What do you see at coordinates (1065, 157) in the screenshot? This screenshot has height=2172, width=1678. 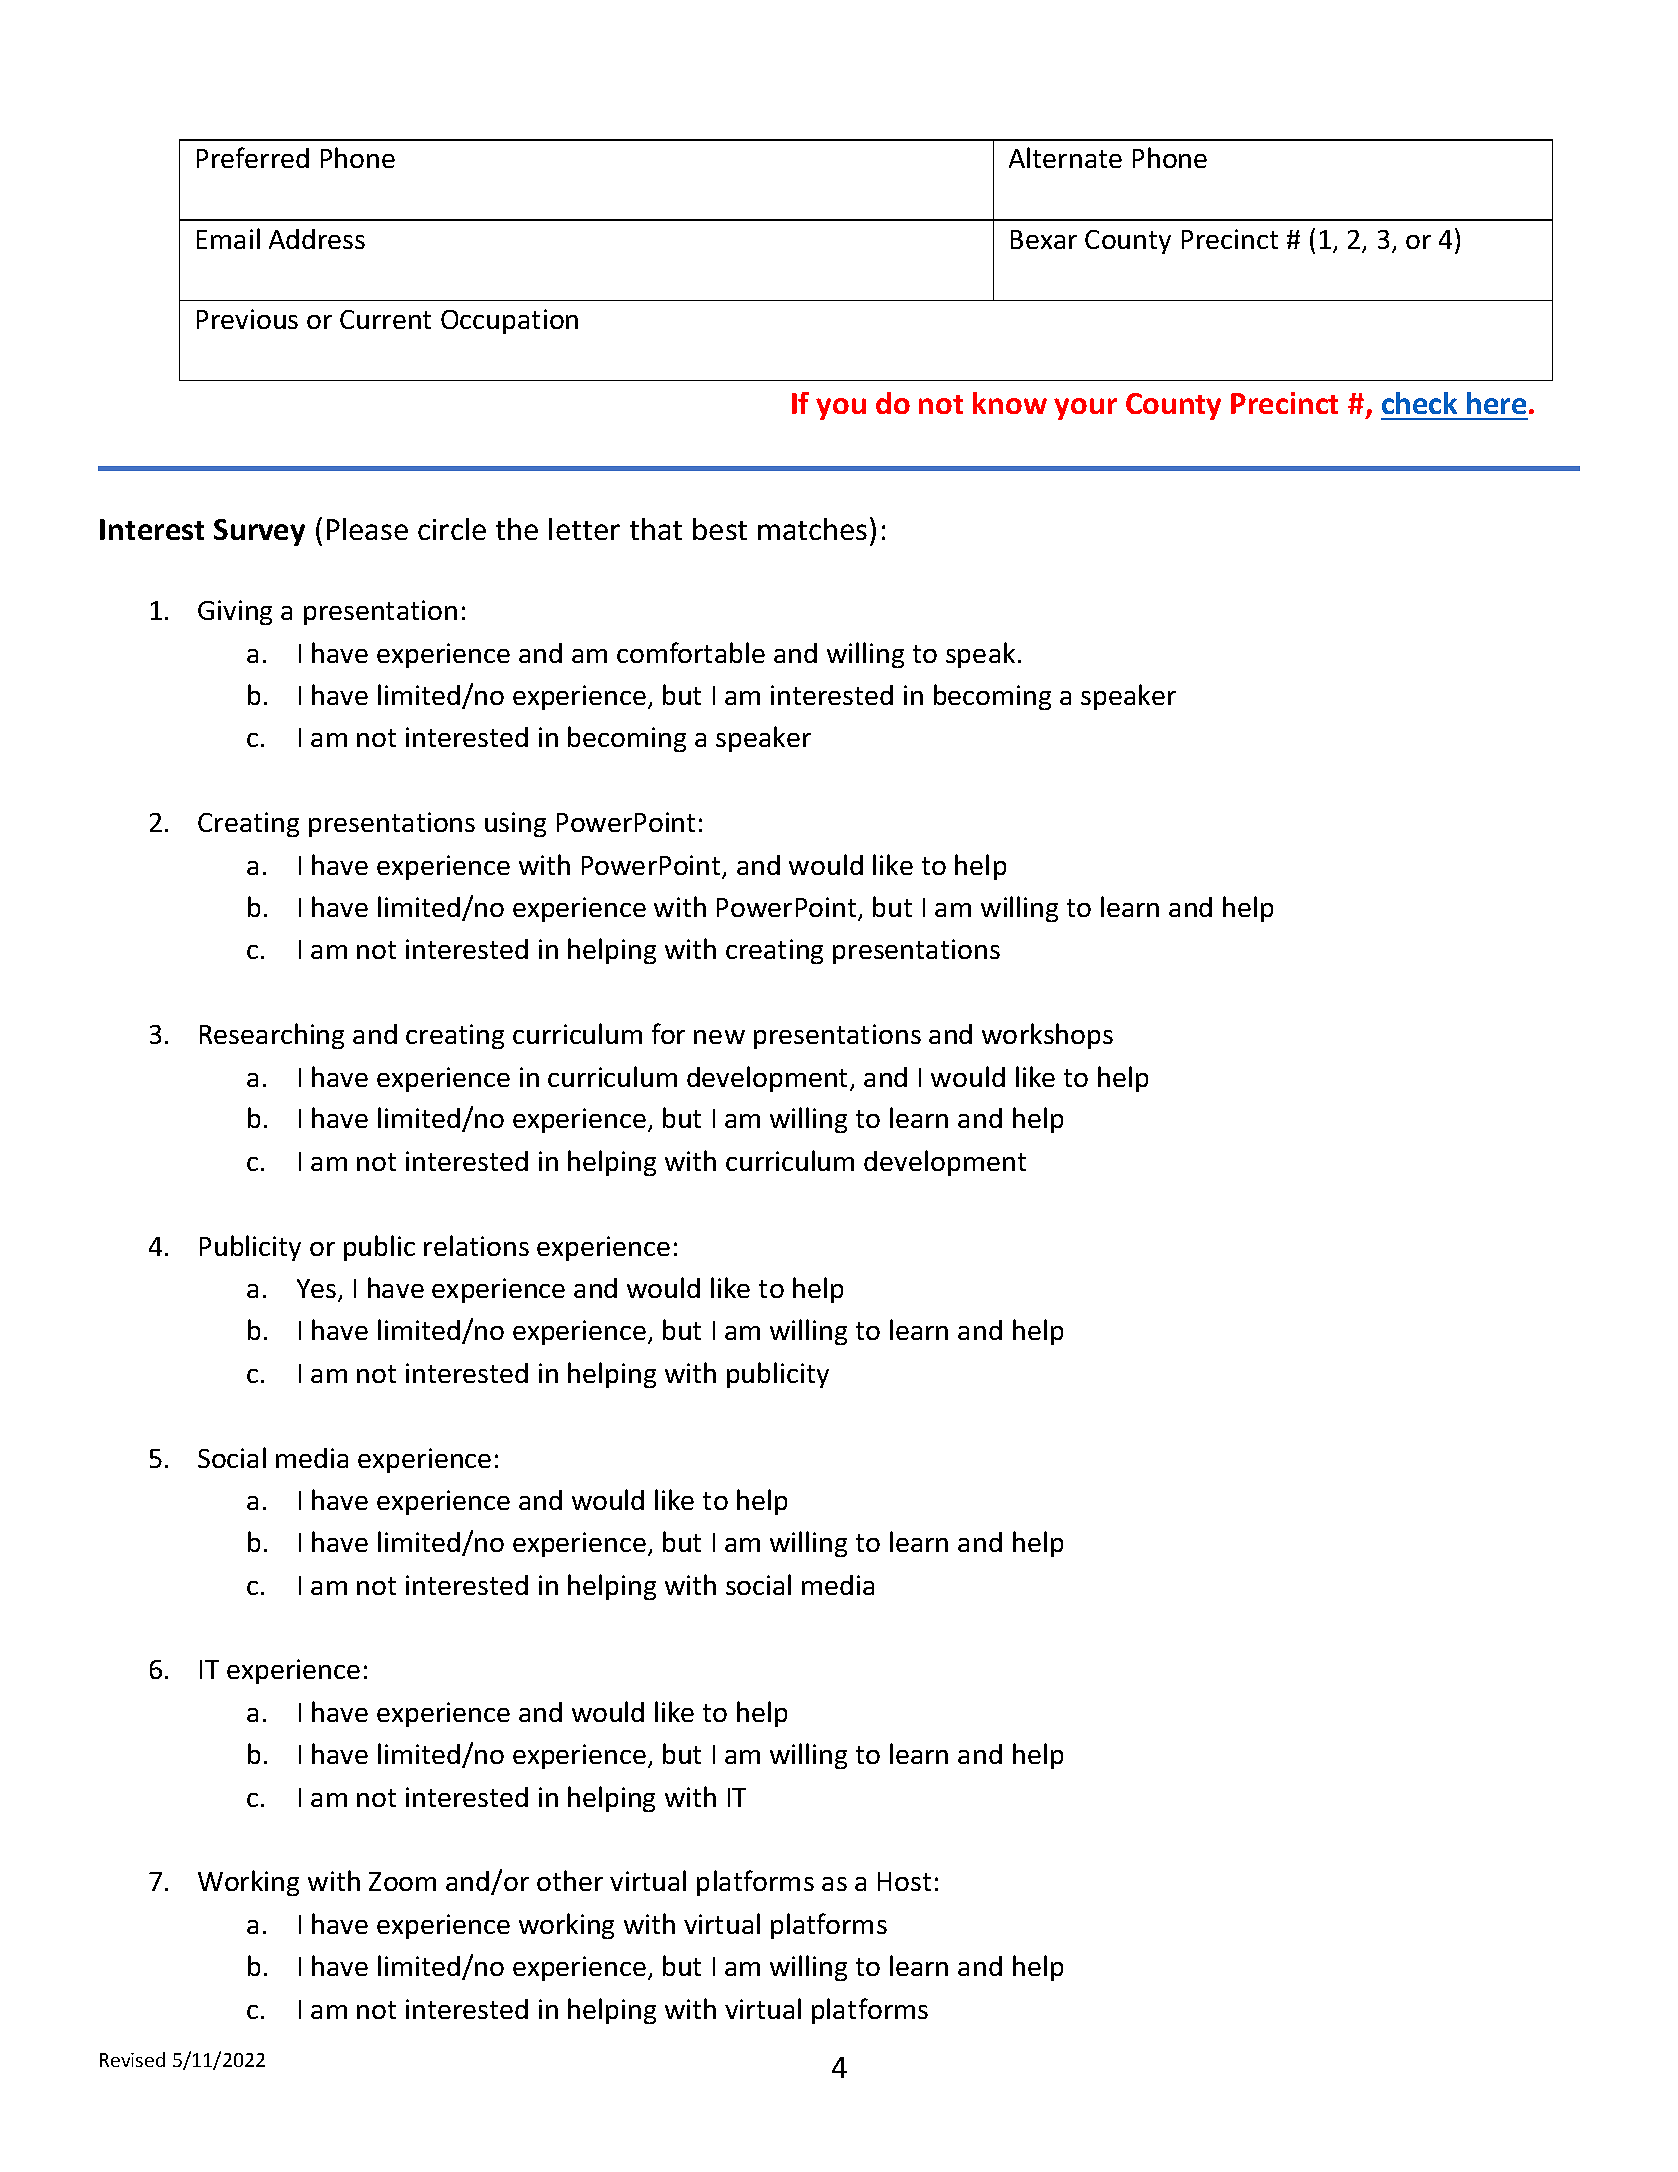 I see `Alternate` at bounding box center [1065, 157].
